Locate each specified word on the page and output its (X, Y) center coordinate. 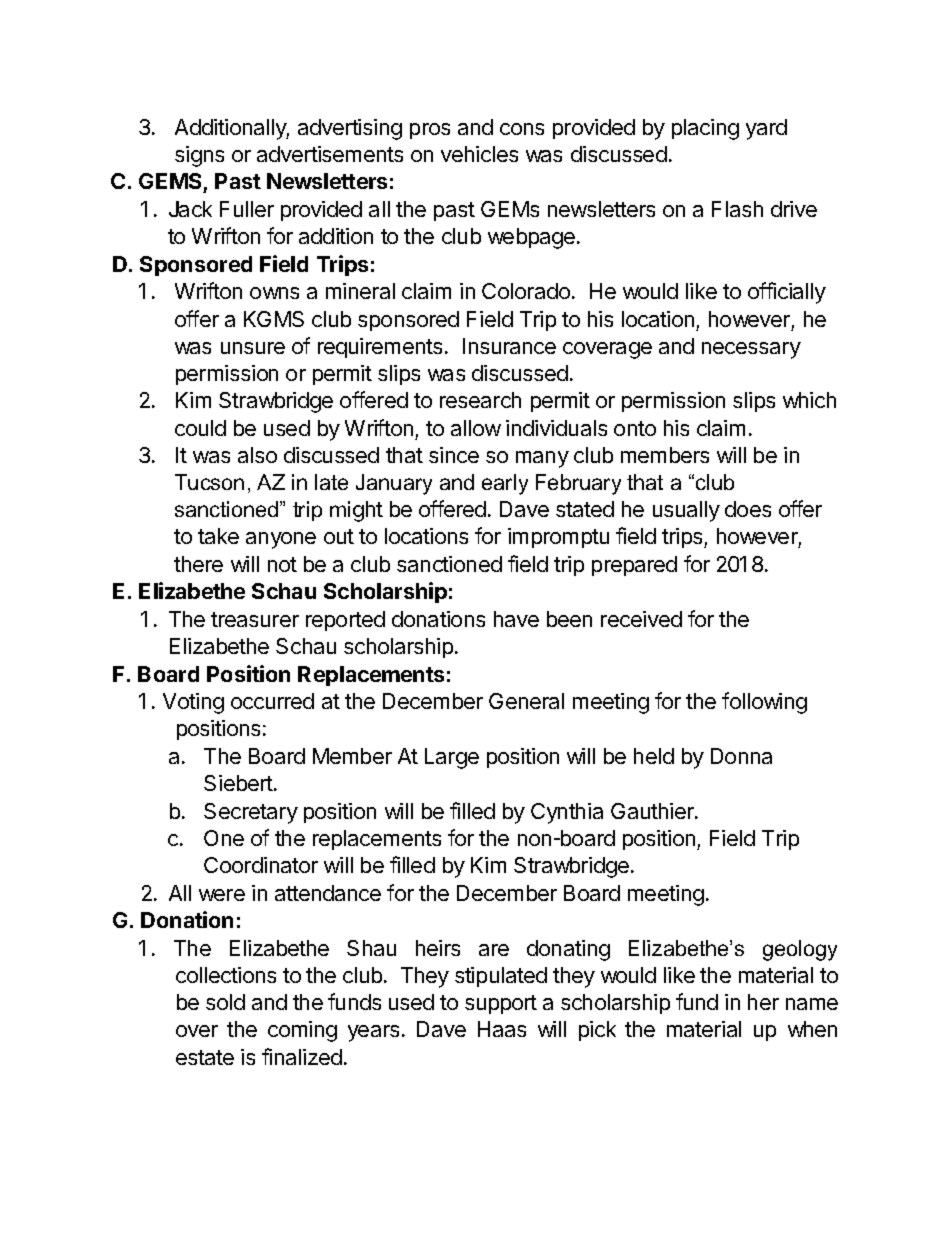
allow (476, 428)
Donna (741, 756)
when (812, 1029)
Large (452, 758)
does (748, 509)
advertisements (330, 154)
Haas (502, 1029)
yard (766, 129)
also (257, 455)
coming (302, 1031)
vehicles (479, 154)
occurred (272, 701)
